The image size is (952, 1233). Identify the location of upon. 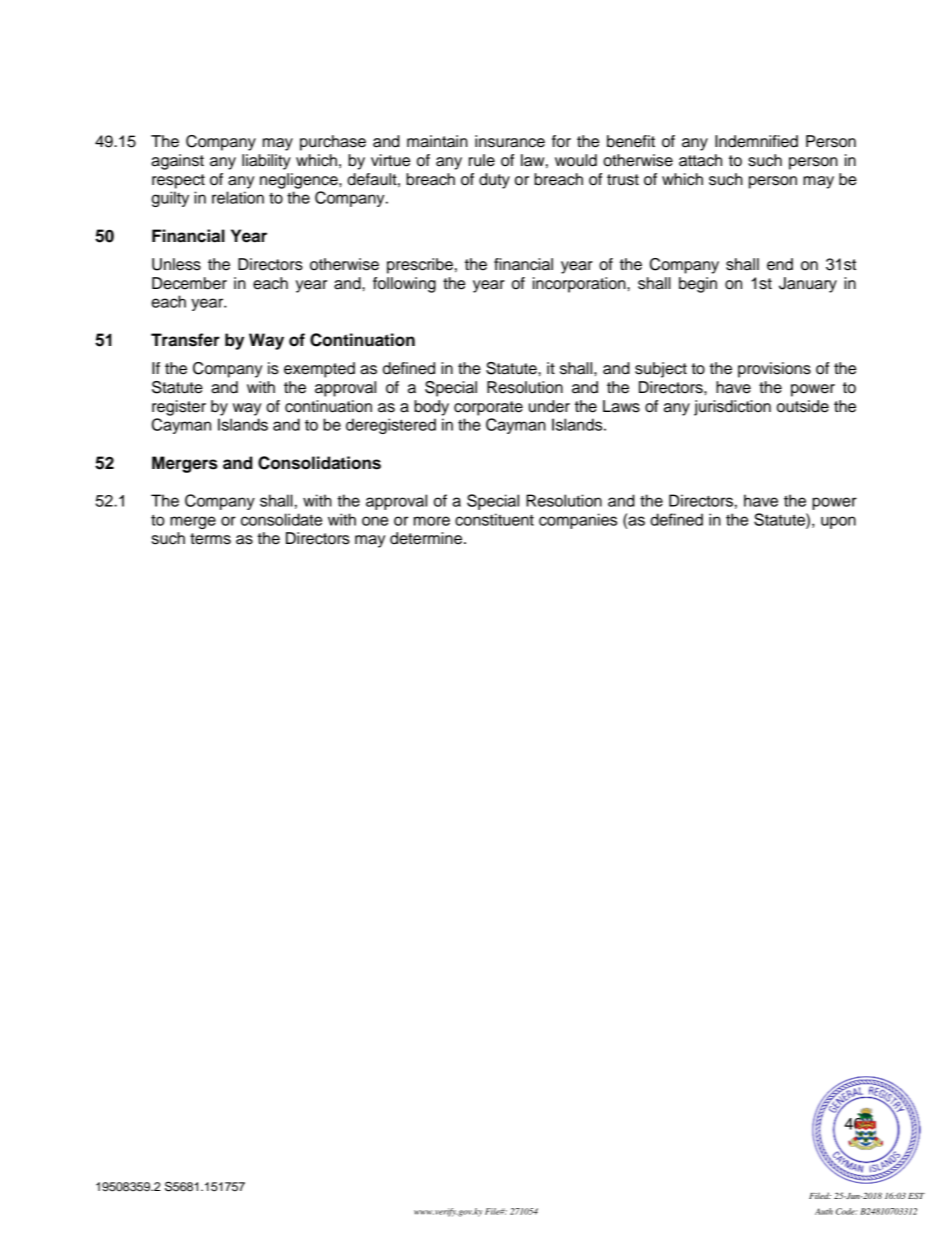
(838, 522).
